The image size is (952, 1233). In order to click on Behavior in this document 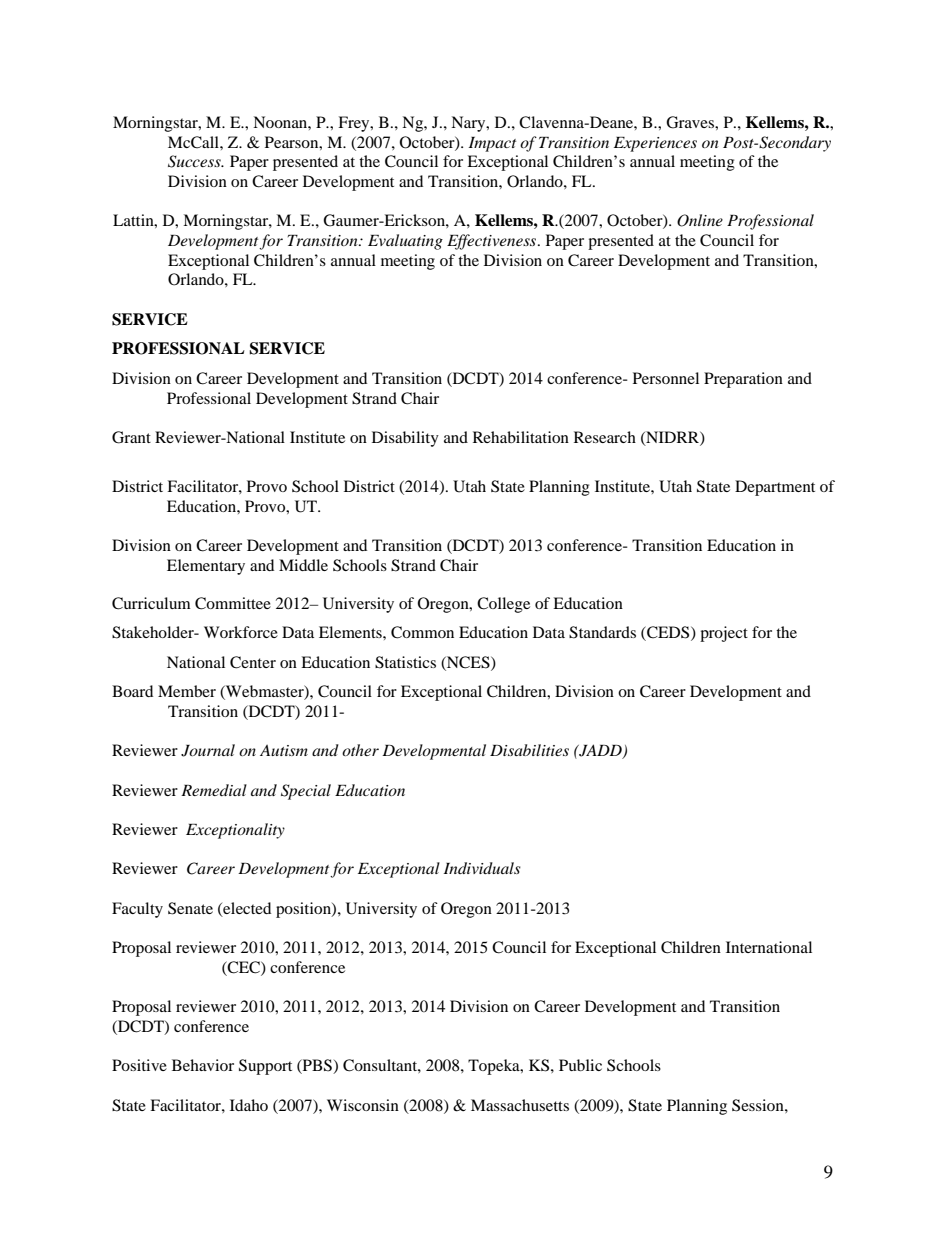, I will do `click(203, 1065)`.
